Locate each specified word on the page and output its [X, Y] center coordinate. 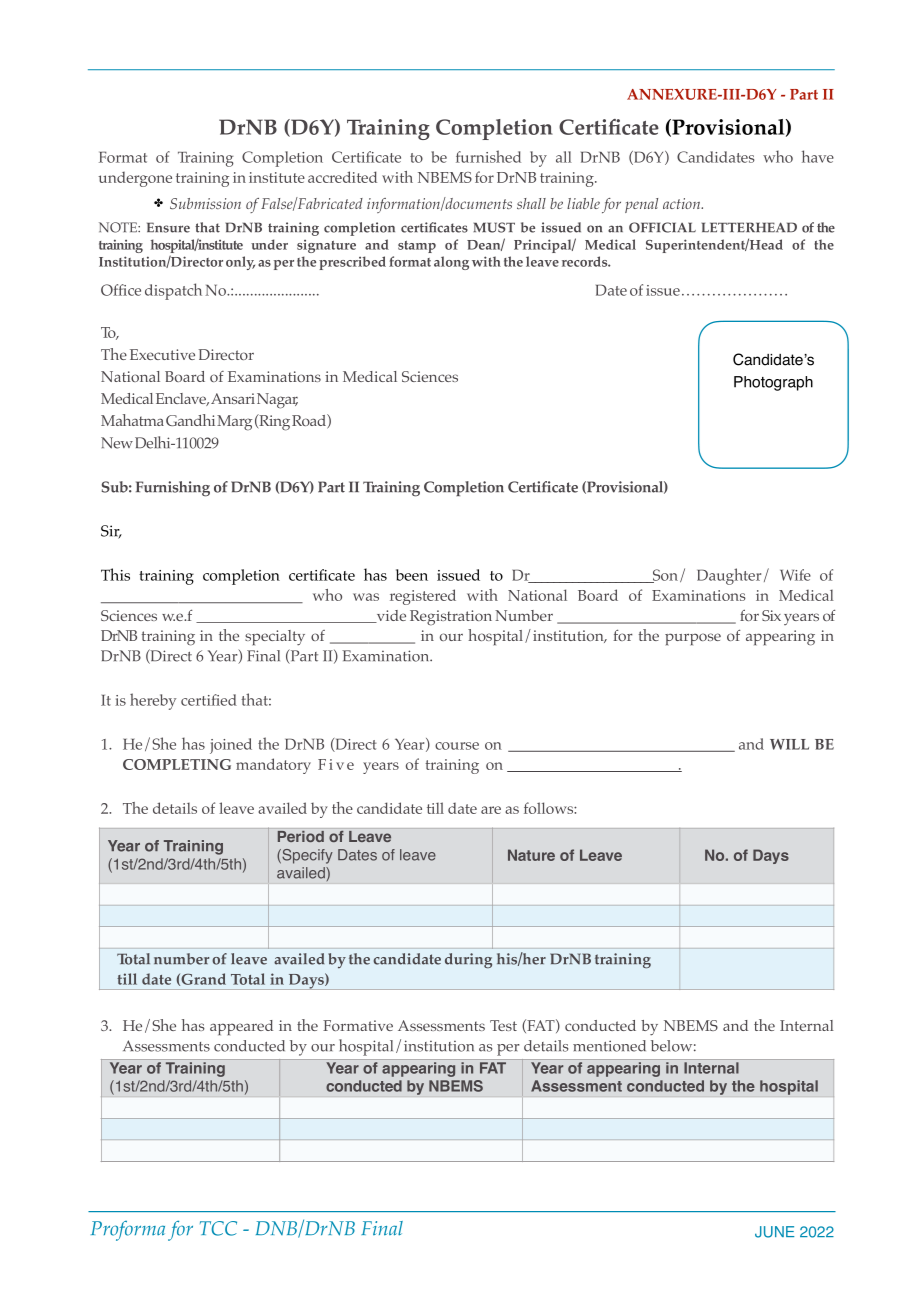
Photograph [773, 383]
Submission [205, 203]
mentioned [609, 1046]
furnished [488, 156]
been [412, 575]
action [683, 203]
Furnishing [173, 489]
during [468, 960]
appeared [241, 1027]
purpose [693, 639]
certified [209, 700]
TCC [218, 1228]
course [457, 746]
